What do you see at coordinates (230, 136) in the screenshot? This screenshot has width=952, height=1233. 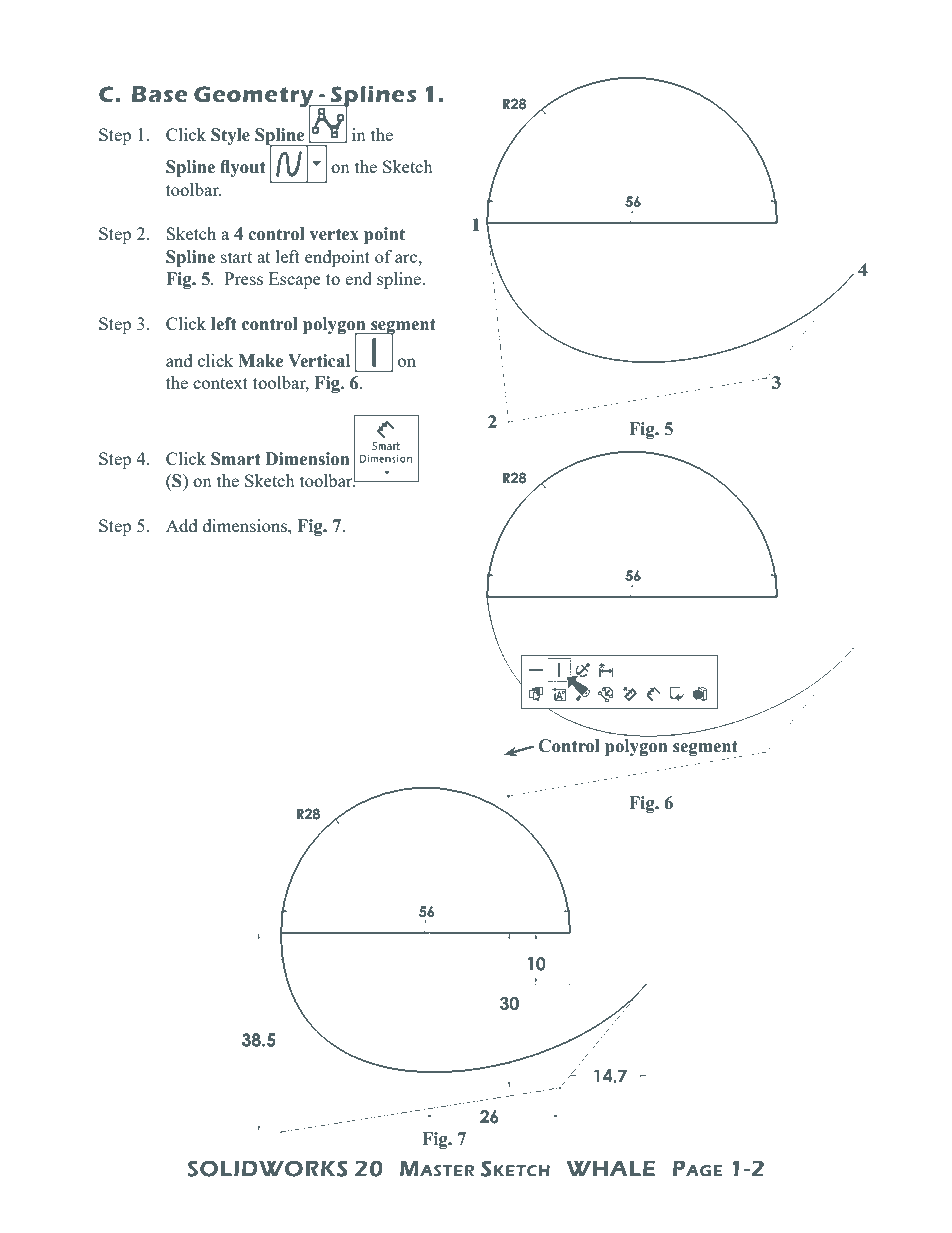 I see `Style` at bounding box center [230, 136].
